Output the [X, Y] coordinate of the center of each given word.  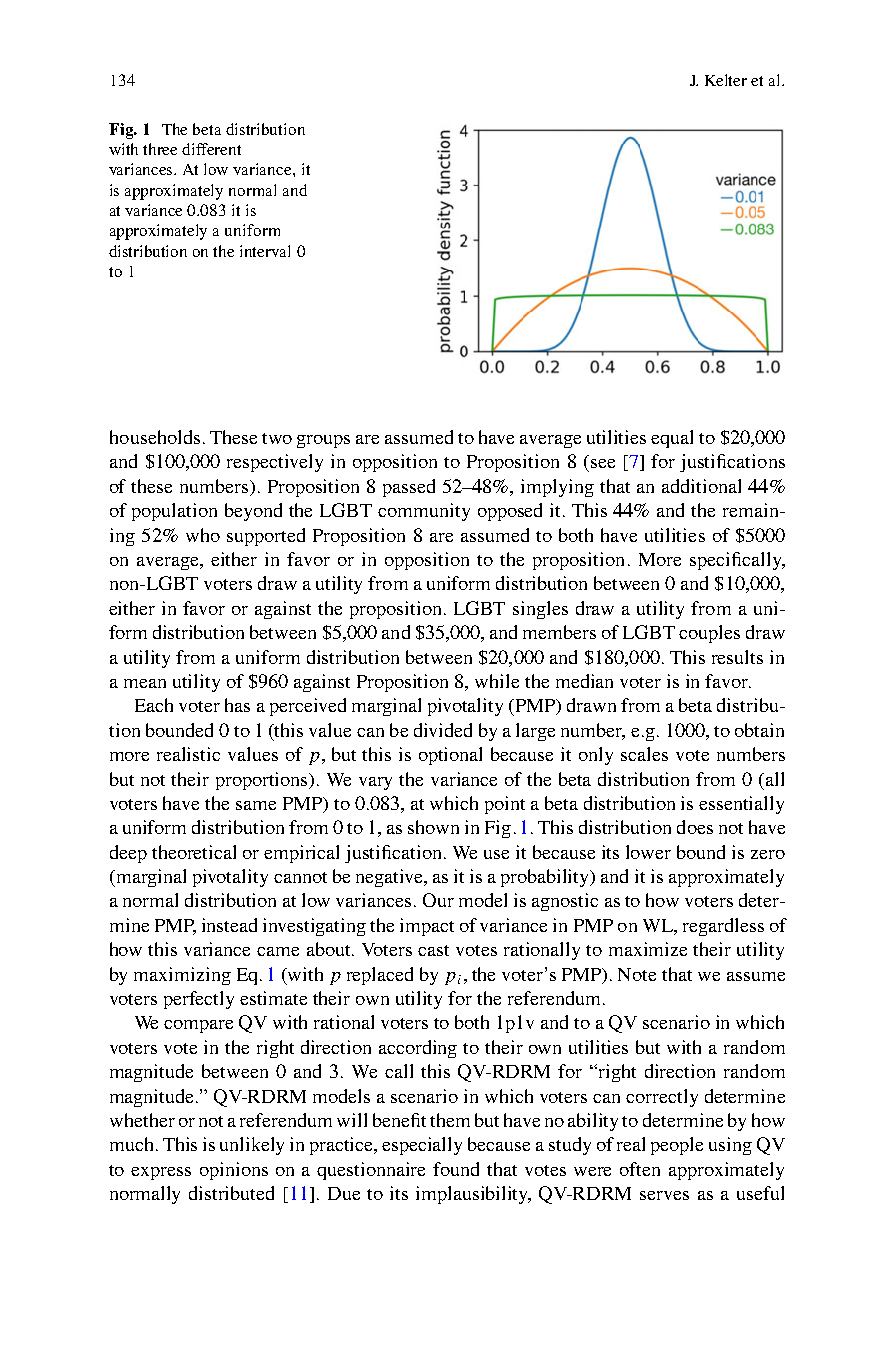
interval [265, 251]
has [237, 705]
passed [409, 488]
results [737, 657]
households [155, 437]
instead [229, 925]
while [497, 681]
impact [427, 927]
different [211, 149]
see [603, 463]
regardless [723, 927]
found [456, 1169]
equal [672, 439]
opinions [234, 1171]
